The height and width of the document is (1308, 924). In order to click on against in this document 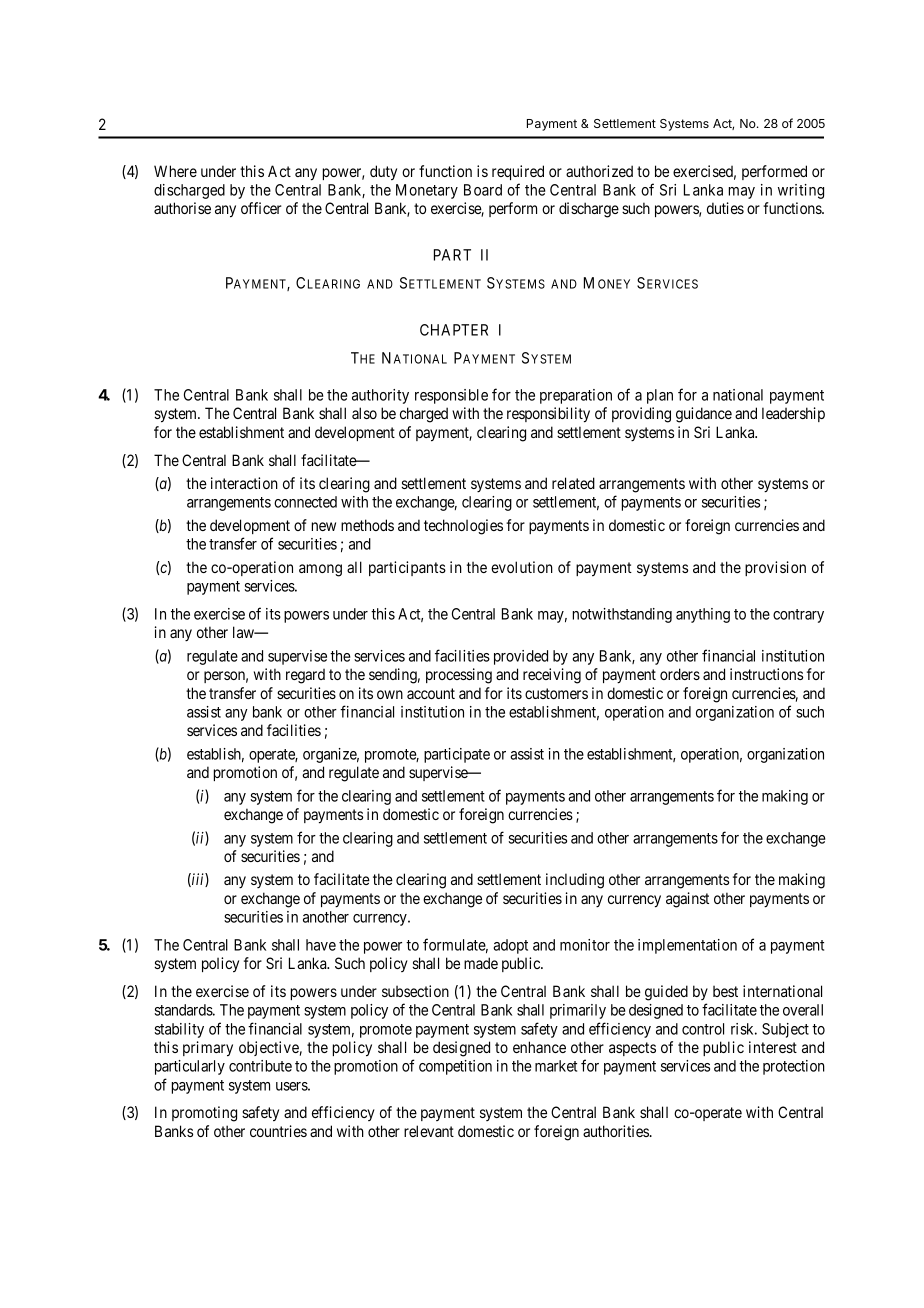, I will do `click(687, 900)`.
